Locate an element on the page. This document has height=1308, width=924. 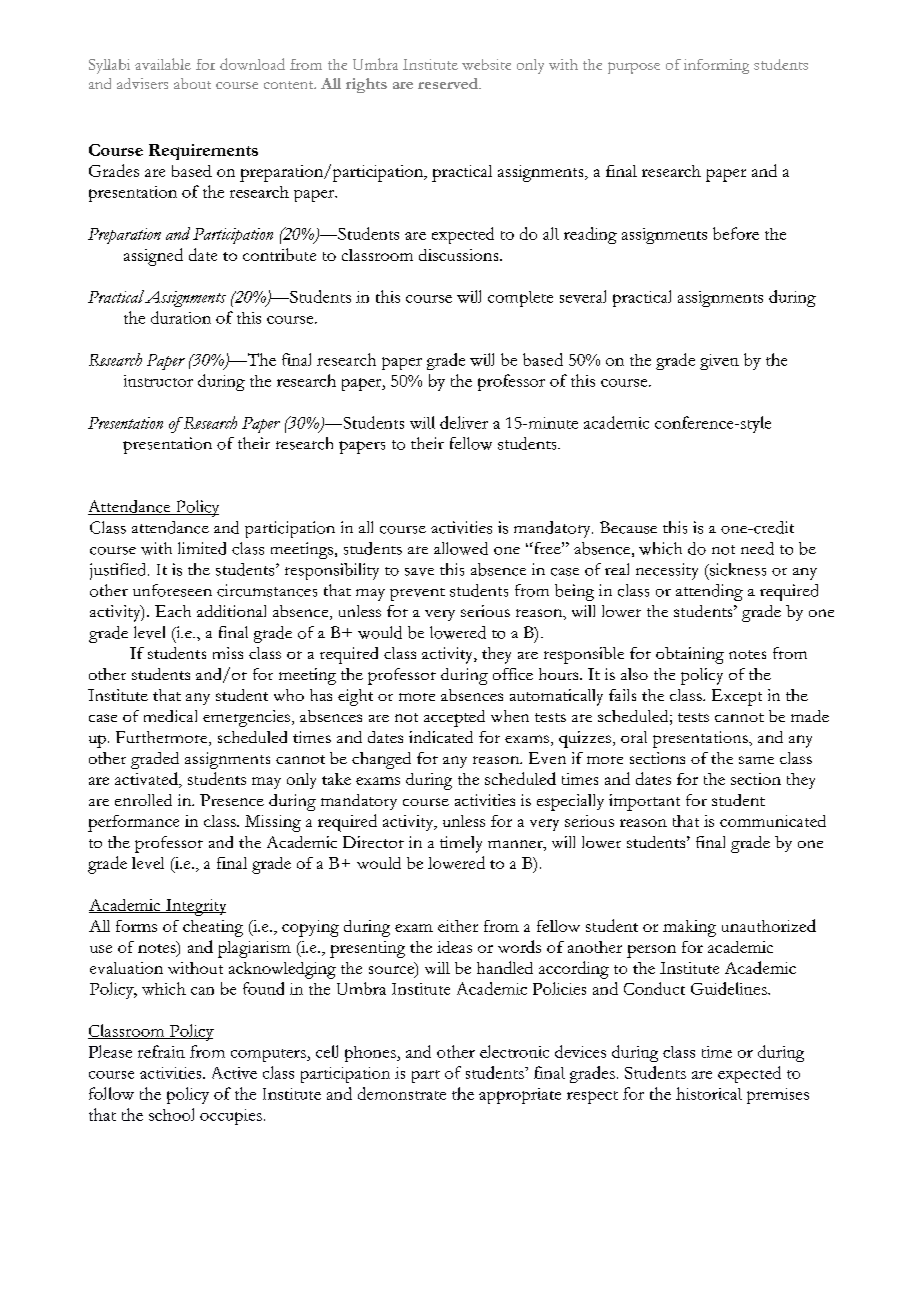
demonstrate is located at coordinates (402, 1093).
